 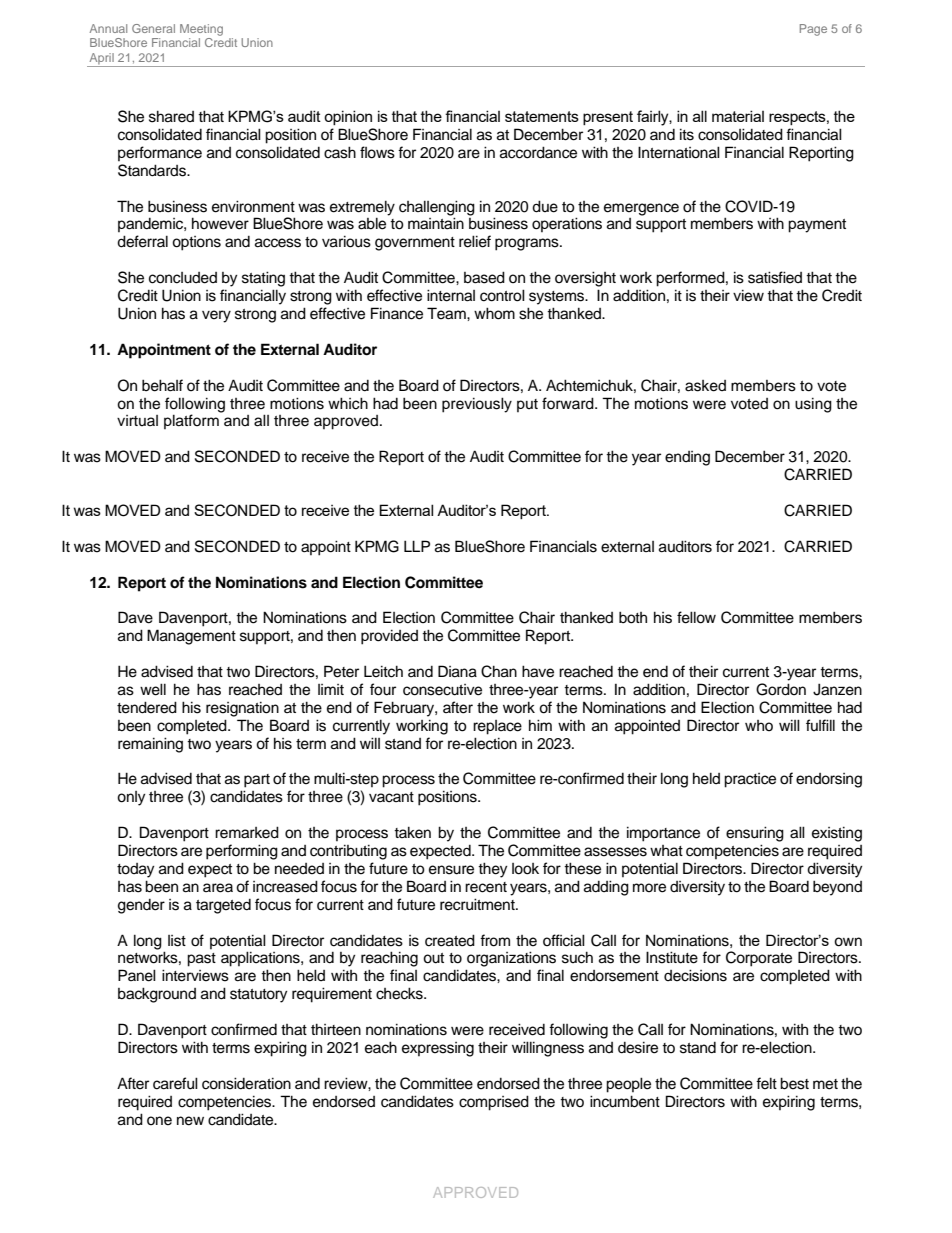 What do you see at coordinates (201, 30) in the document?
I see `Meeting` at bounding box center [201, 30].
